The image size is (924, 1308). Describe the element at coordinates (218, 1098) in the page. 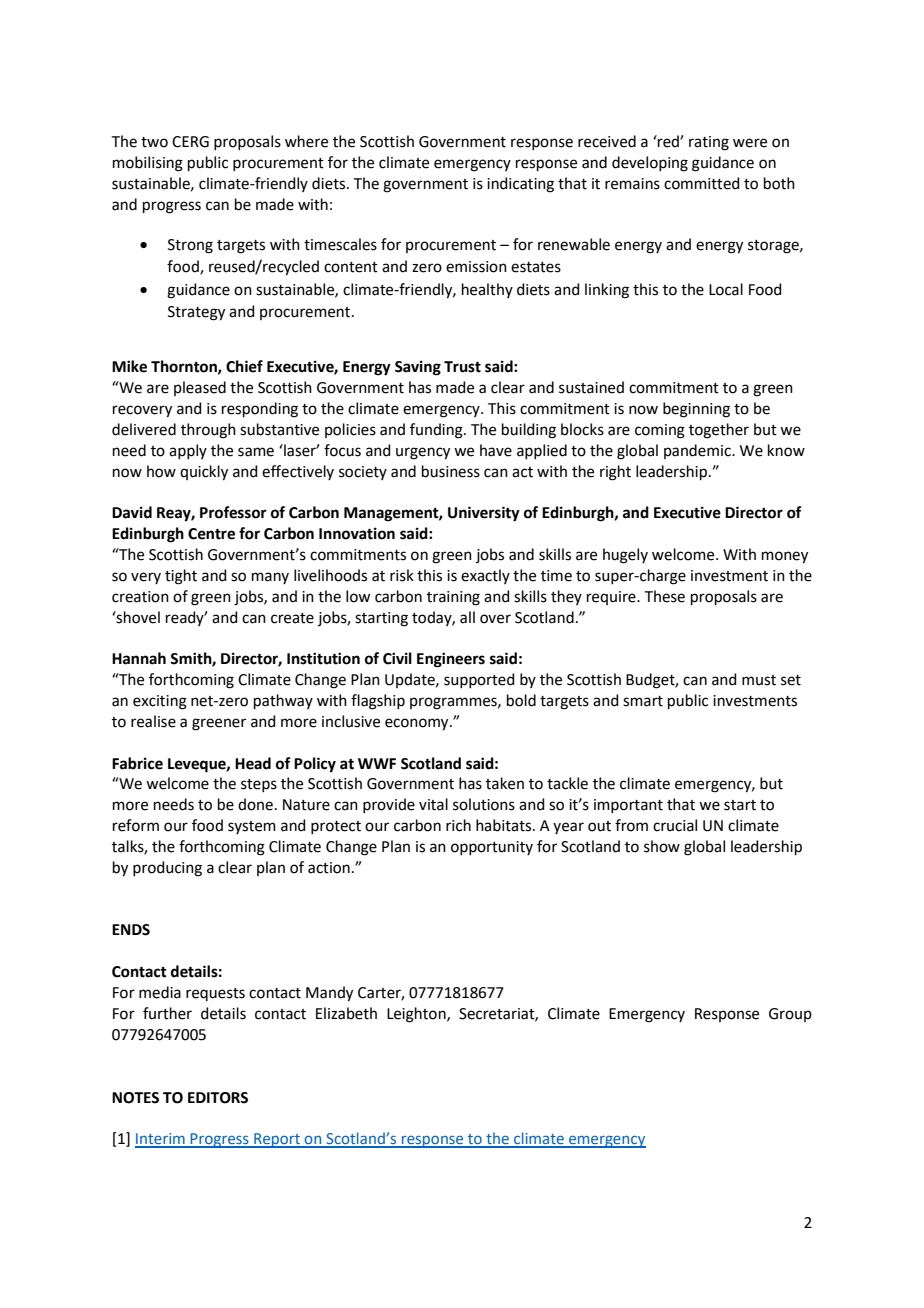

I see `EDITORS` at that location.
